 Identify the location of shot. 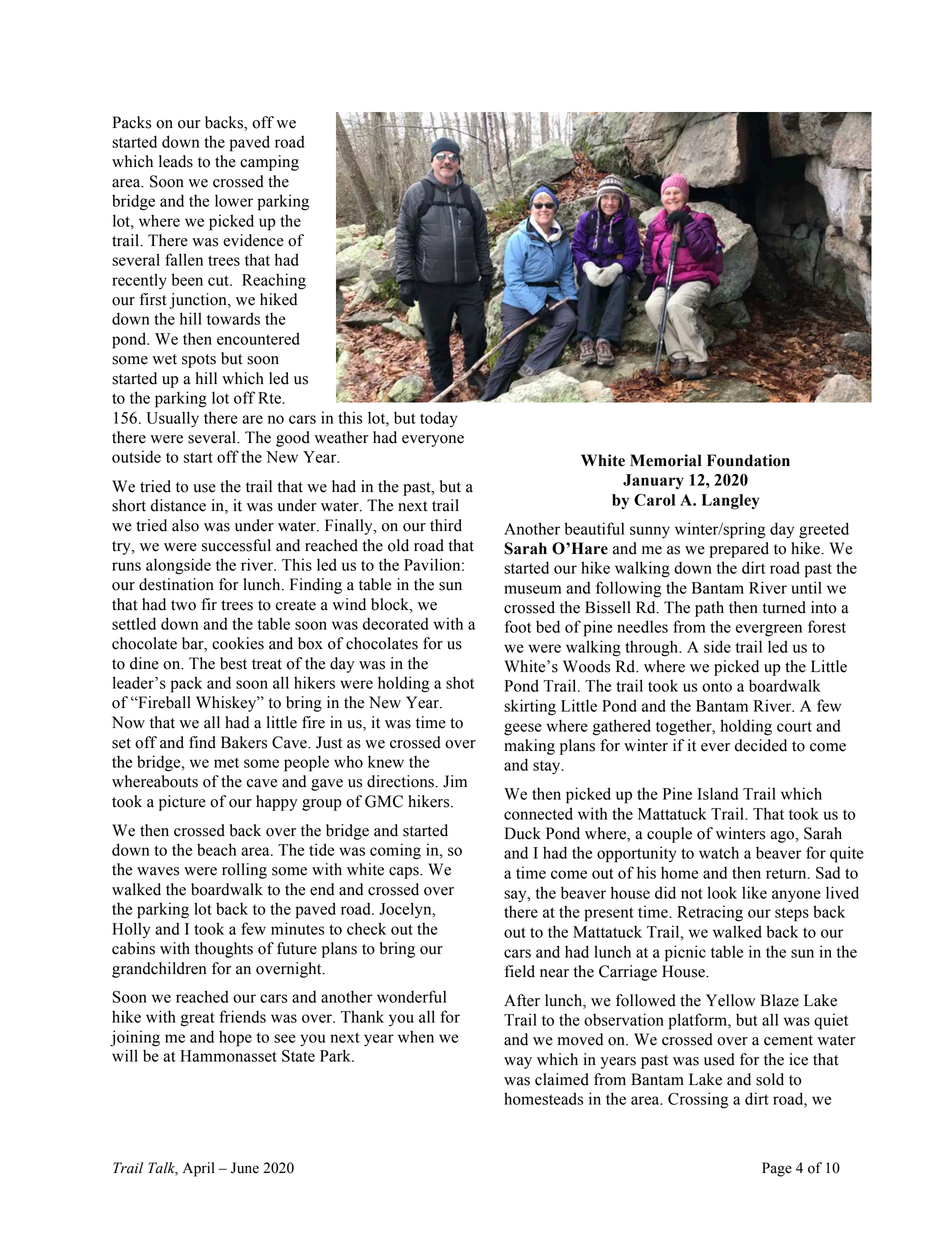
(460, 682).
